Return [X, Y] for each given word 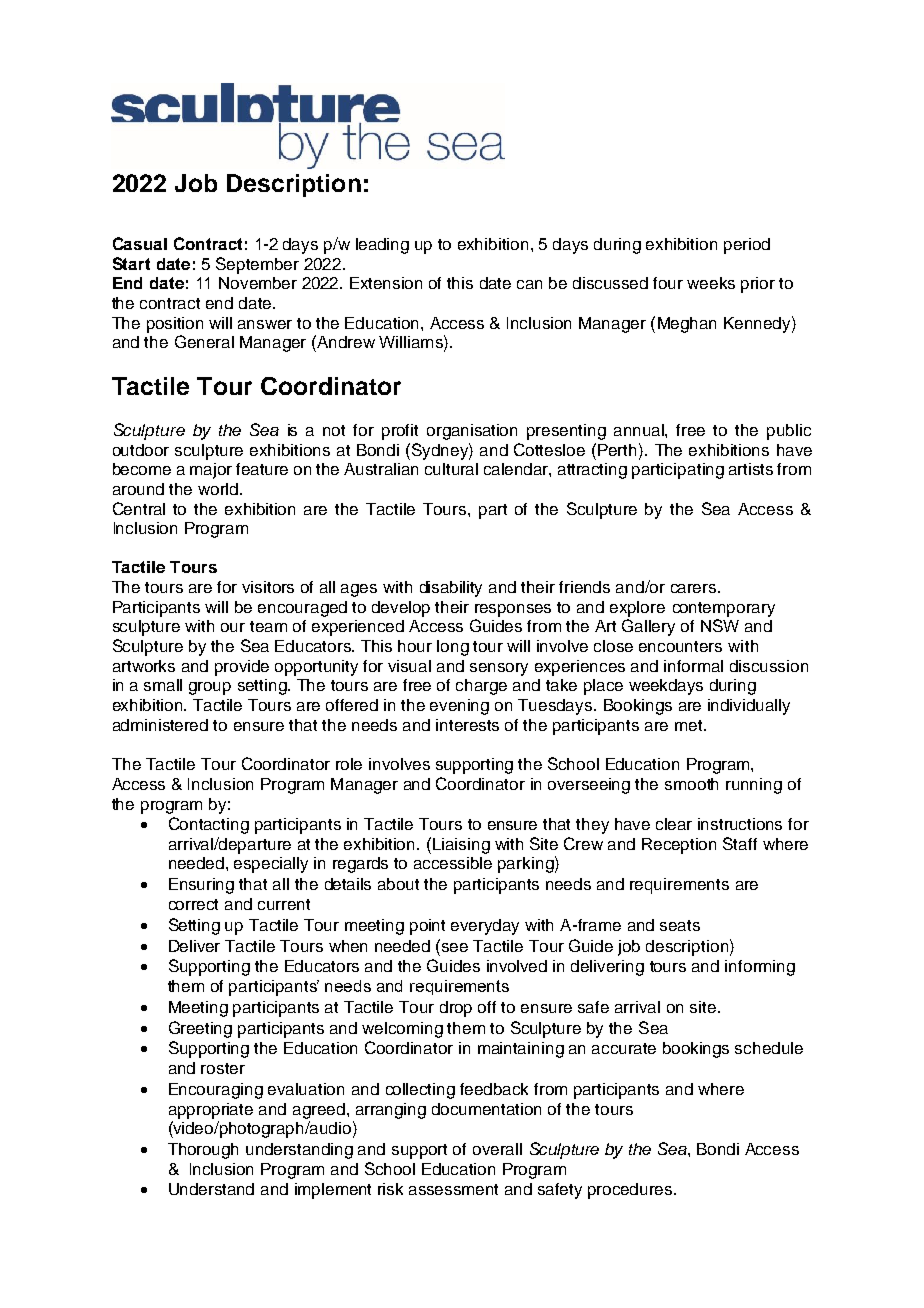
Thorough [203, 1151]
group [210, 688]
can [529, 284]
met [690, 725]
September [257, 265]
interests [467, 725]
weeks [711, 283]
